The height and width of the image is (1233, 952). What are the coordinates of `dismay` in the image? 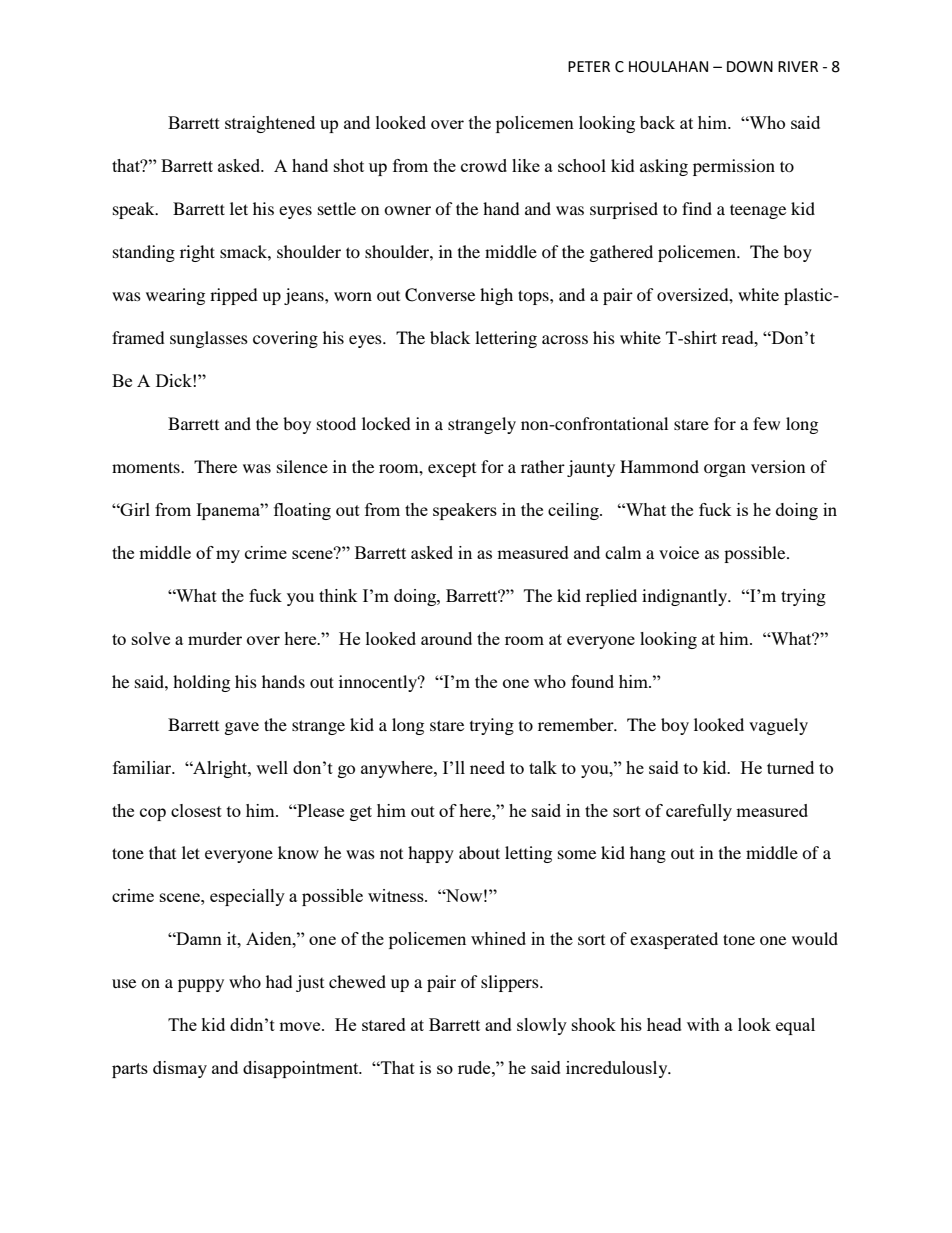 It's located at (180, 1069).
